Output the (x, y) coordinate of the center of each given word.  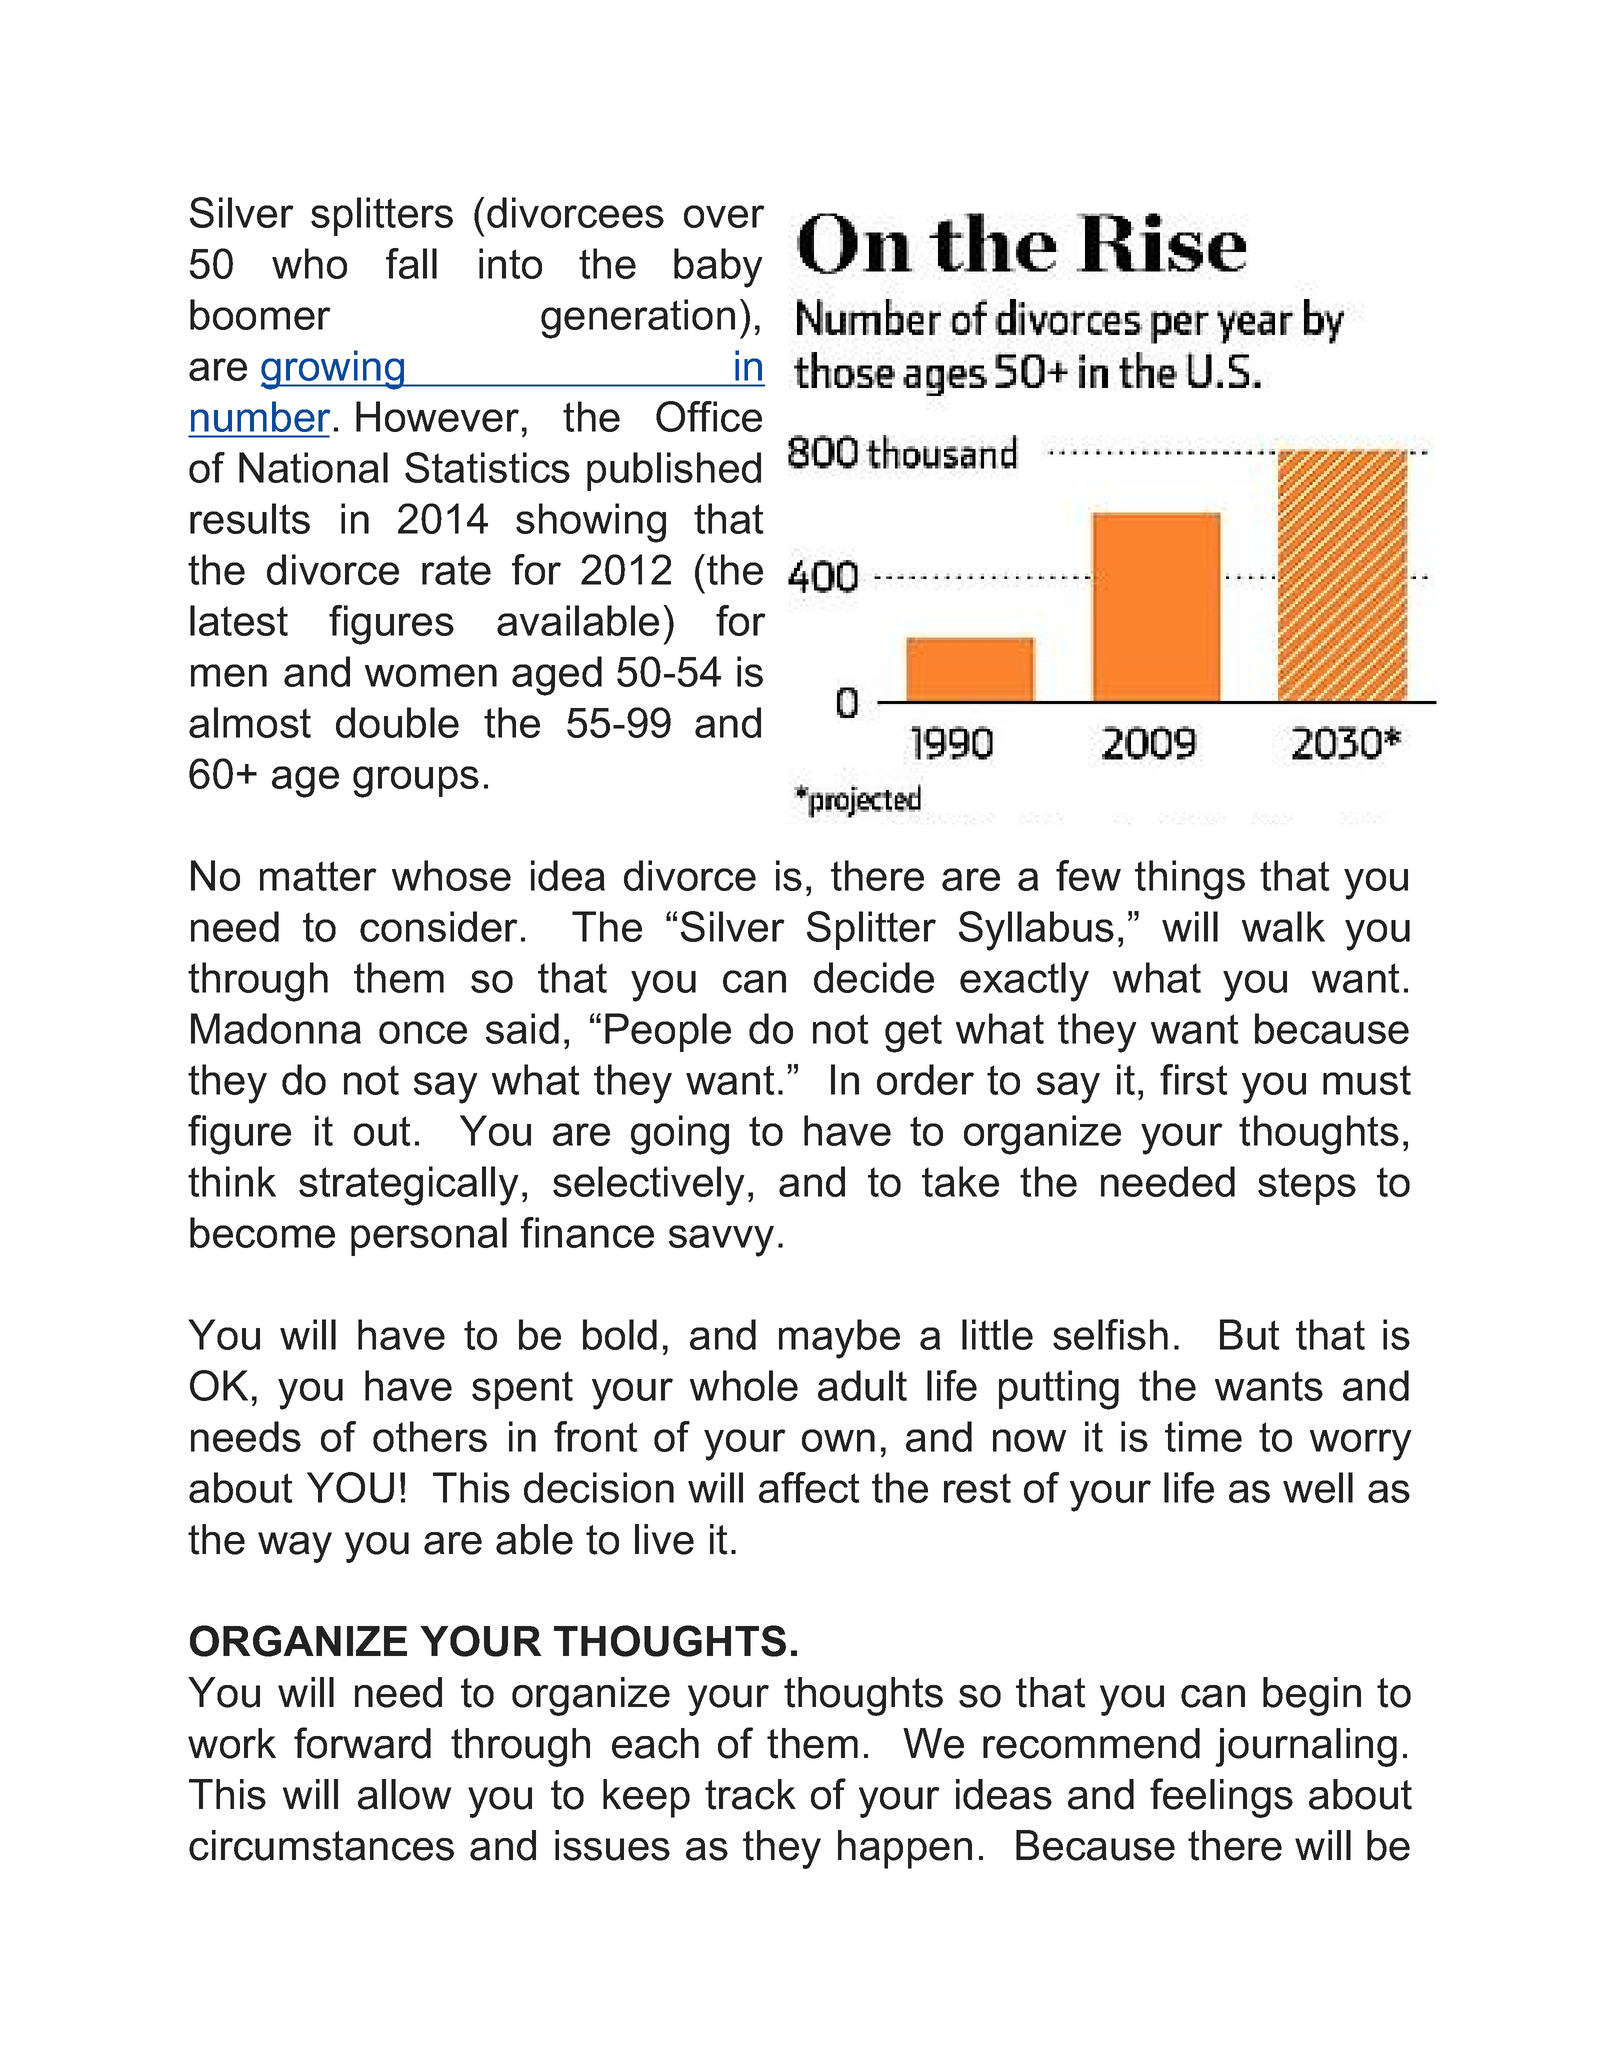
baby (718, 268)
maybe (839, 1339)
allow (405, 1794)
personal (429, 1236)
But (1250, 1334)
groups (416, 782)
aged (557, 676)
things (1190, 880)
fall (411, 263)
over (724, 216)
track (750, 1794)
